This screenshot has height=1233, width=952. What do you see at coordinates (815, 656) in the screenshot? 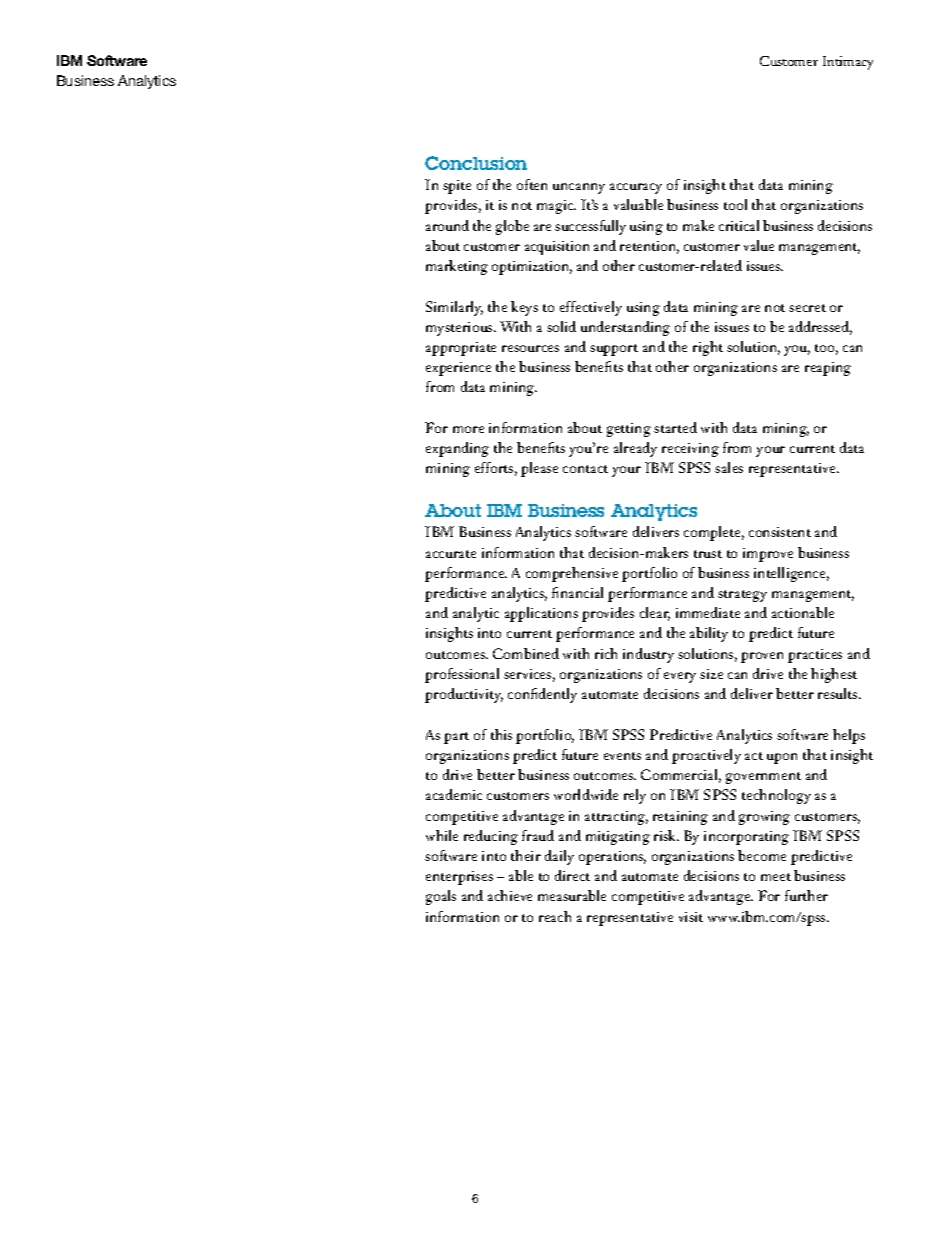
I see `practices` at bounding box center [815, 656].
